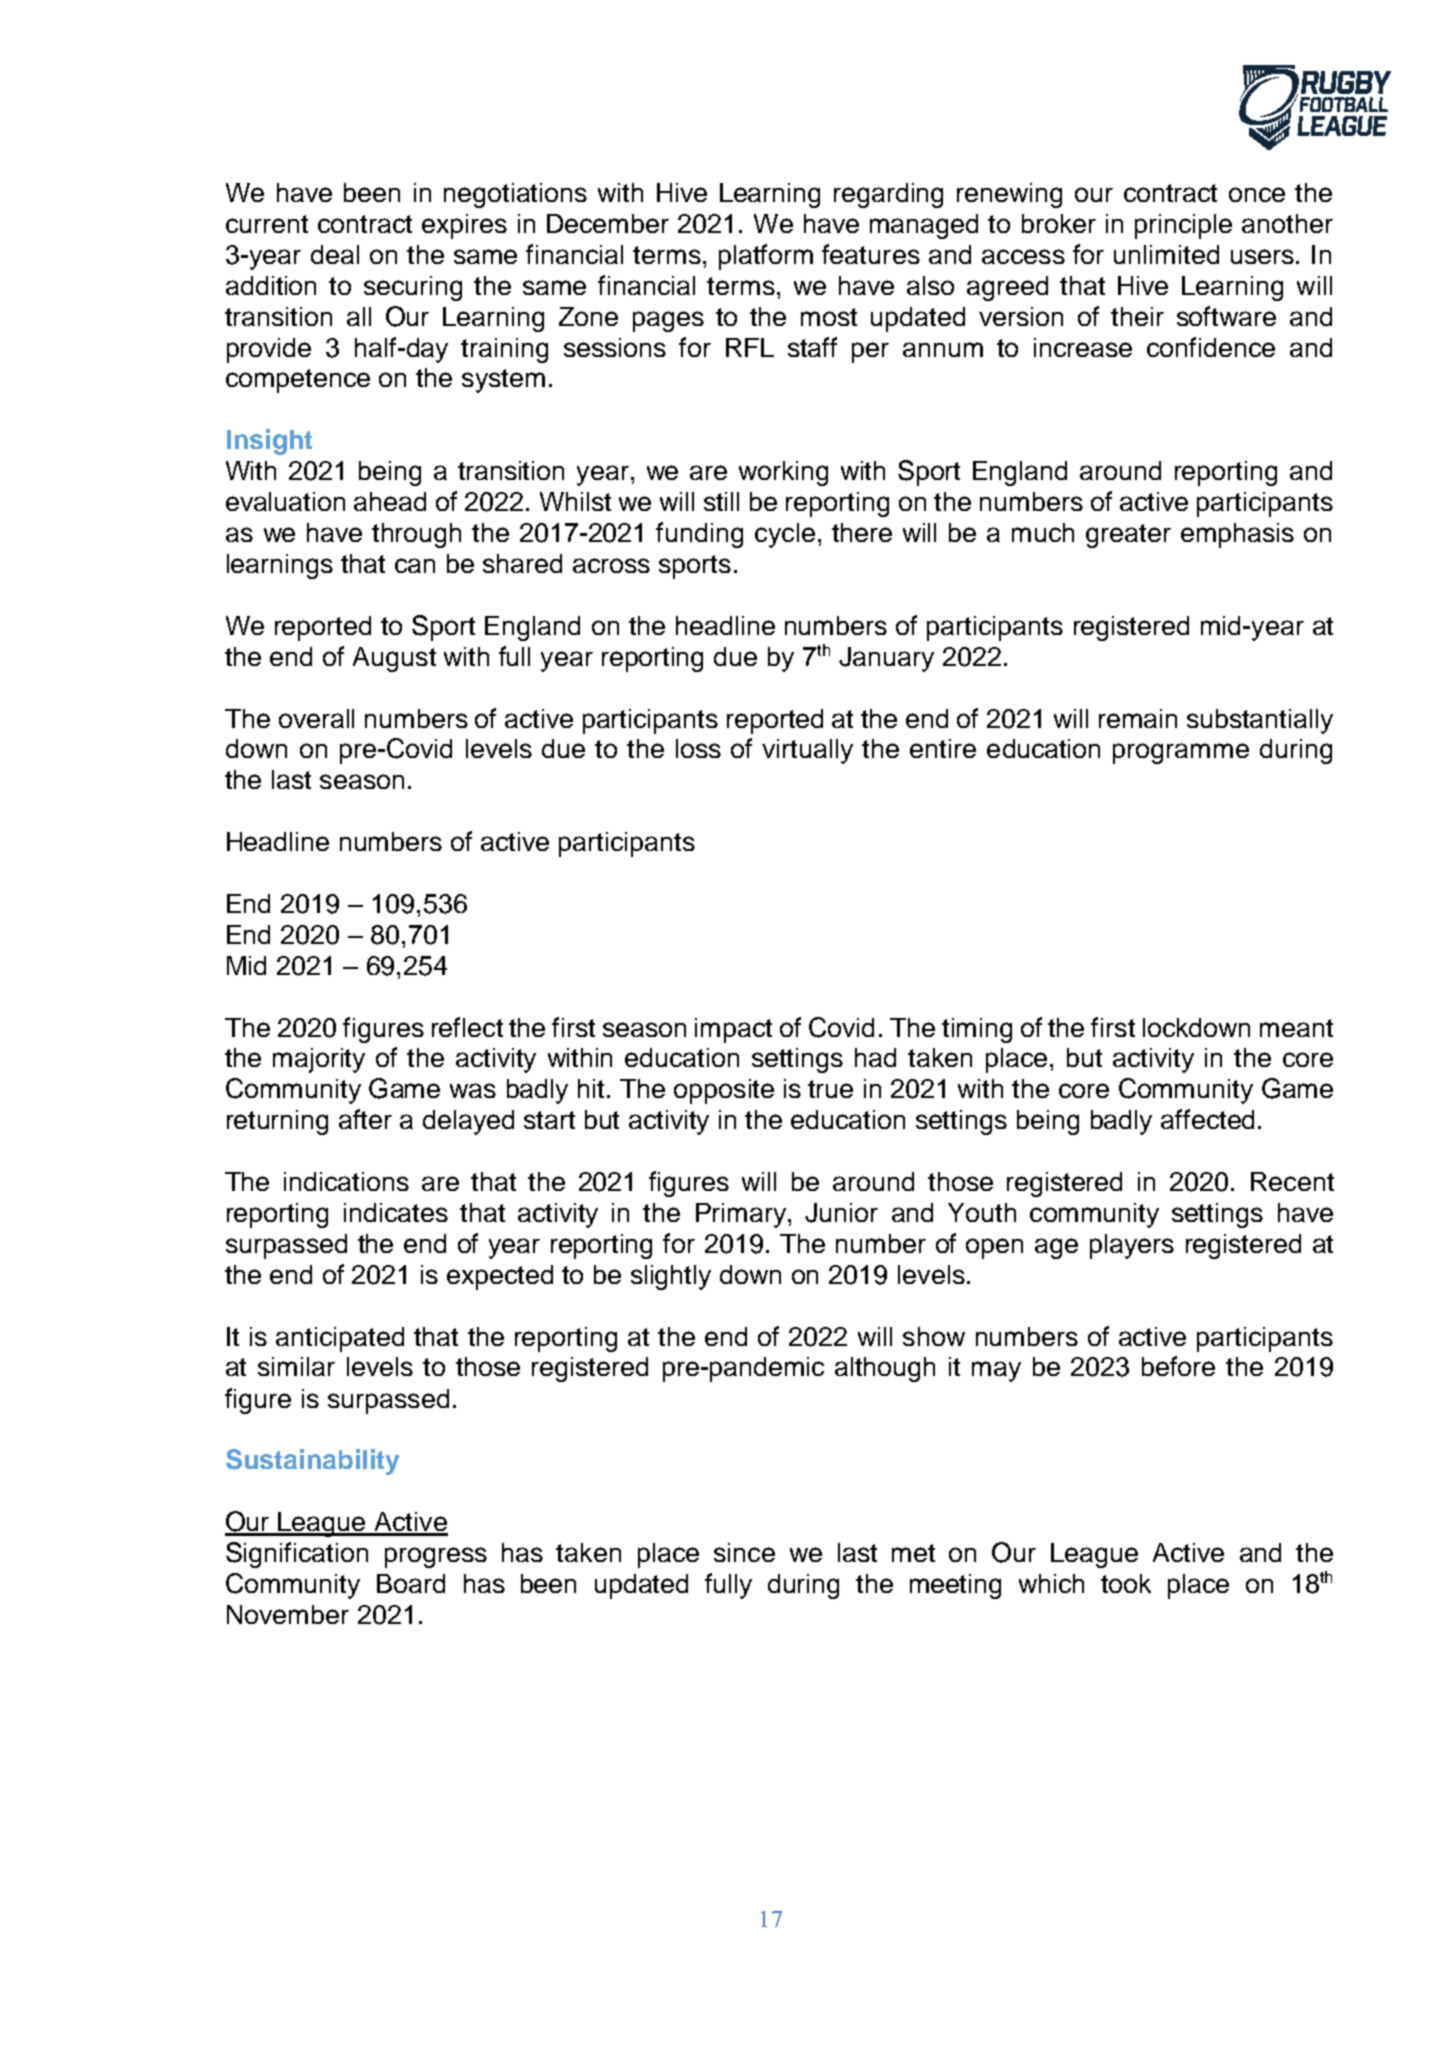 This page has width=1455, height=2057. Describe the element at coordinates (1183, 226) in the page. I see `principle` at that location.
